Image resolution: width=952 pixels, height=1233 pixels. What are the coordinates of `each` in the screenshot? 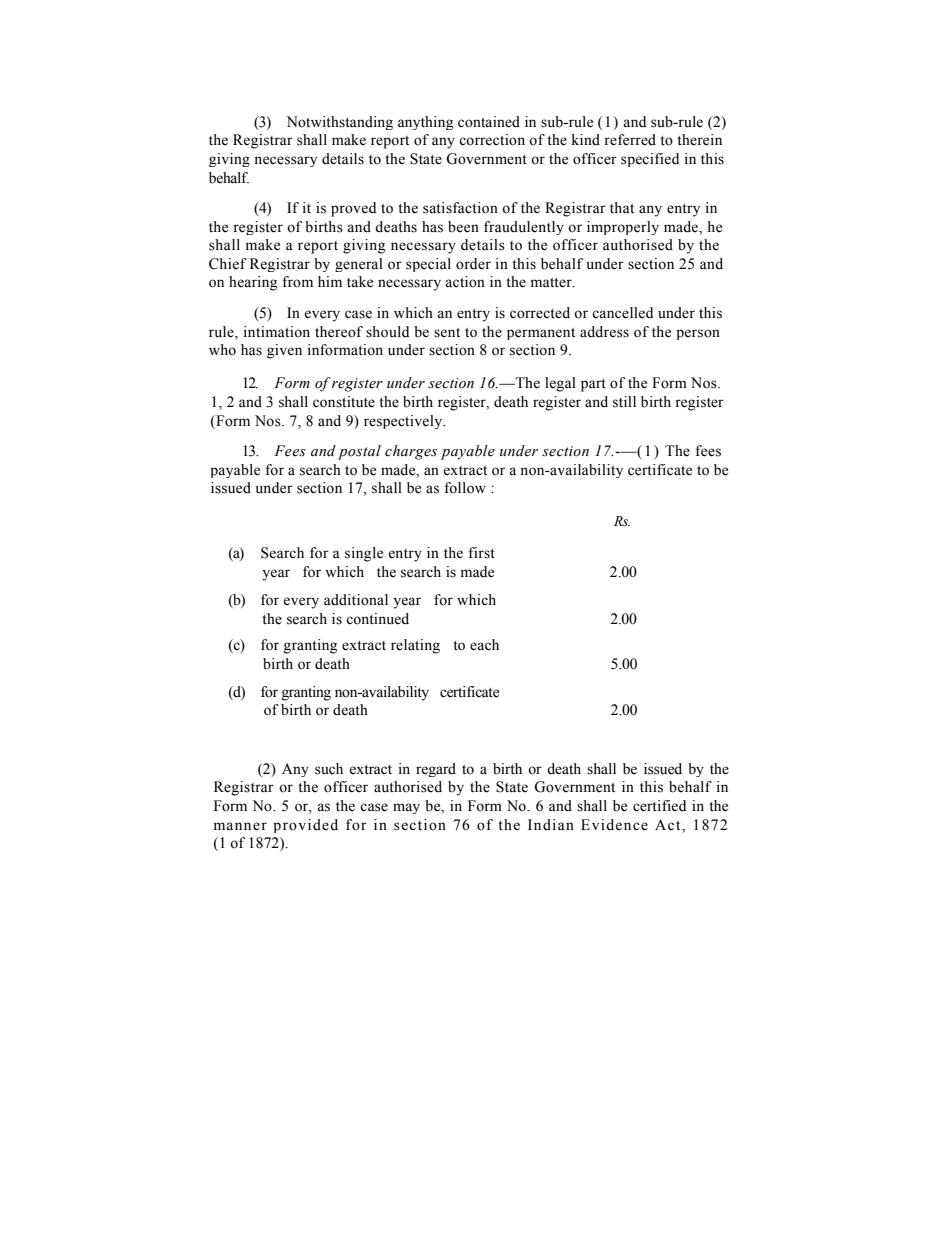 It's located at (484, 645).
